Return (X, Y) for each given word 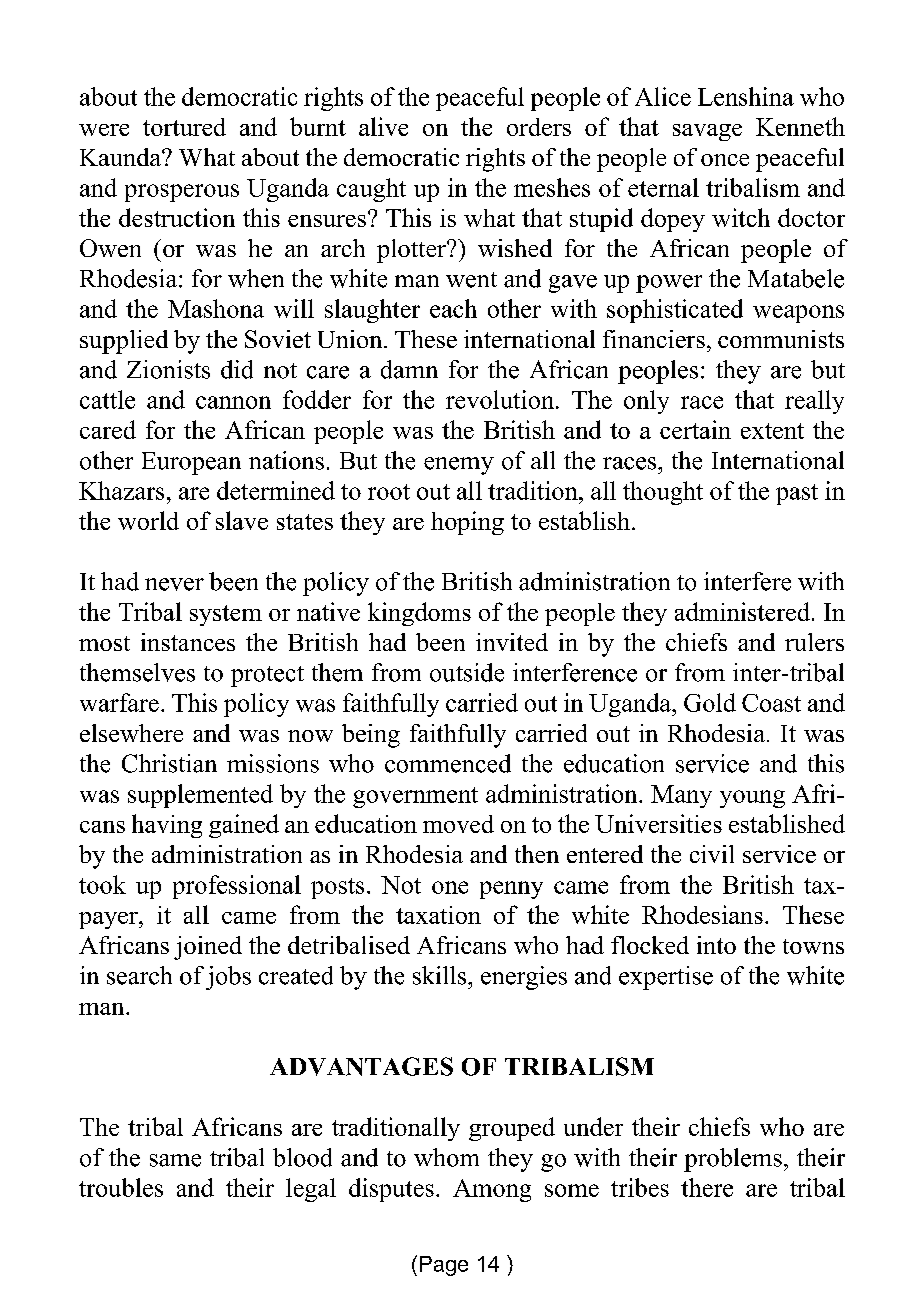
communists (781, 339)
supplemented (200, 796)
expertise (666, 978)
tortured (184, 127)
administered (742, 611)
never (174, 584)
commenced (448, 763)
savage (707, 132)
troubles (121, 1187)
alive (383, 126)
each (453, 308)
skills (441, 975)
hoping (467, 523)
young (752, 799)
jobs (228, 978)
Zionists (168, 369)
